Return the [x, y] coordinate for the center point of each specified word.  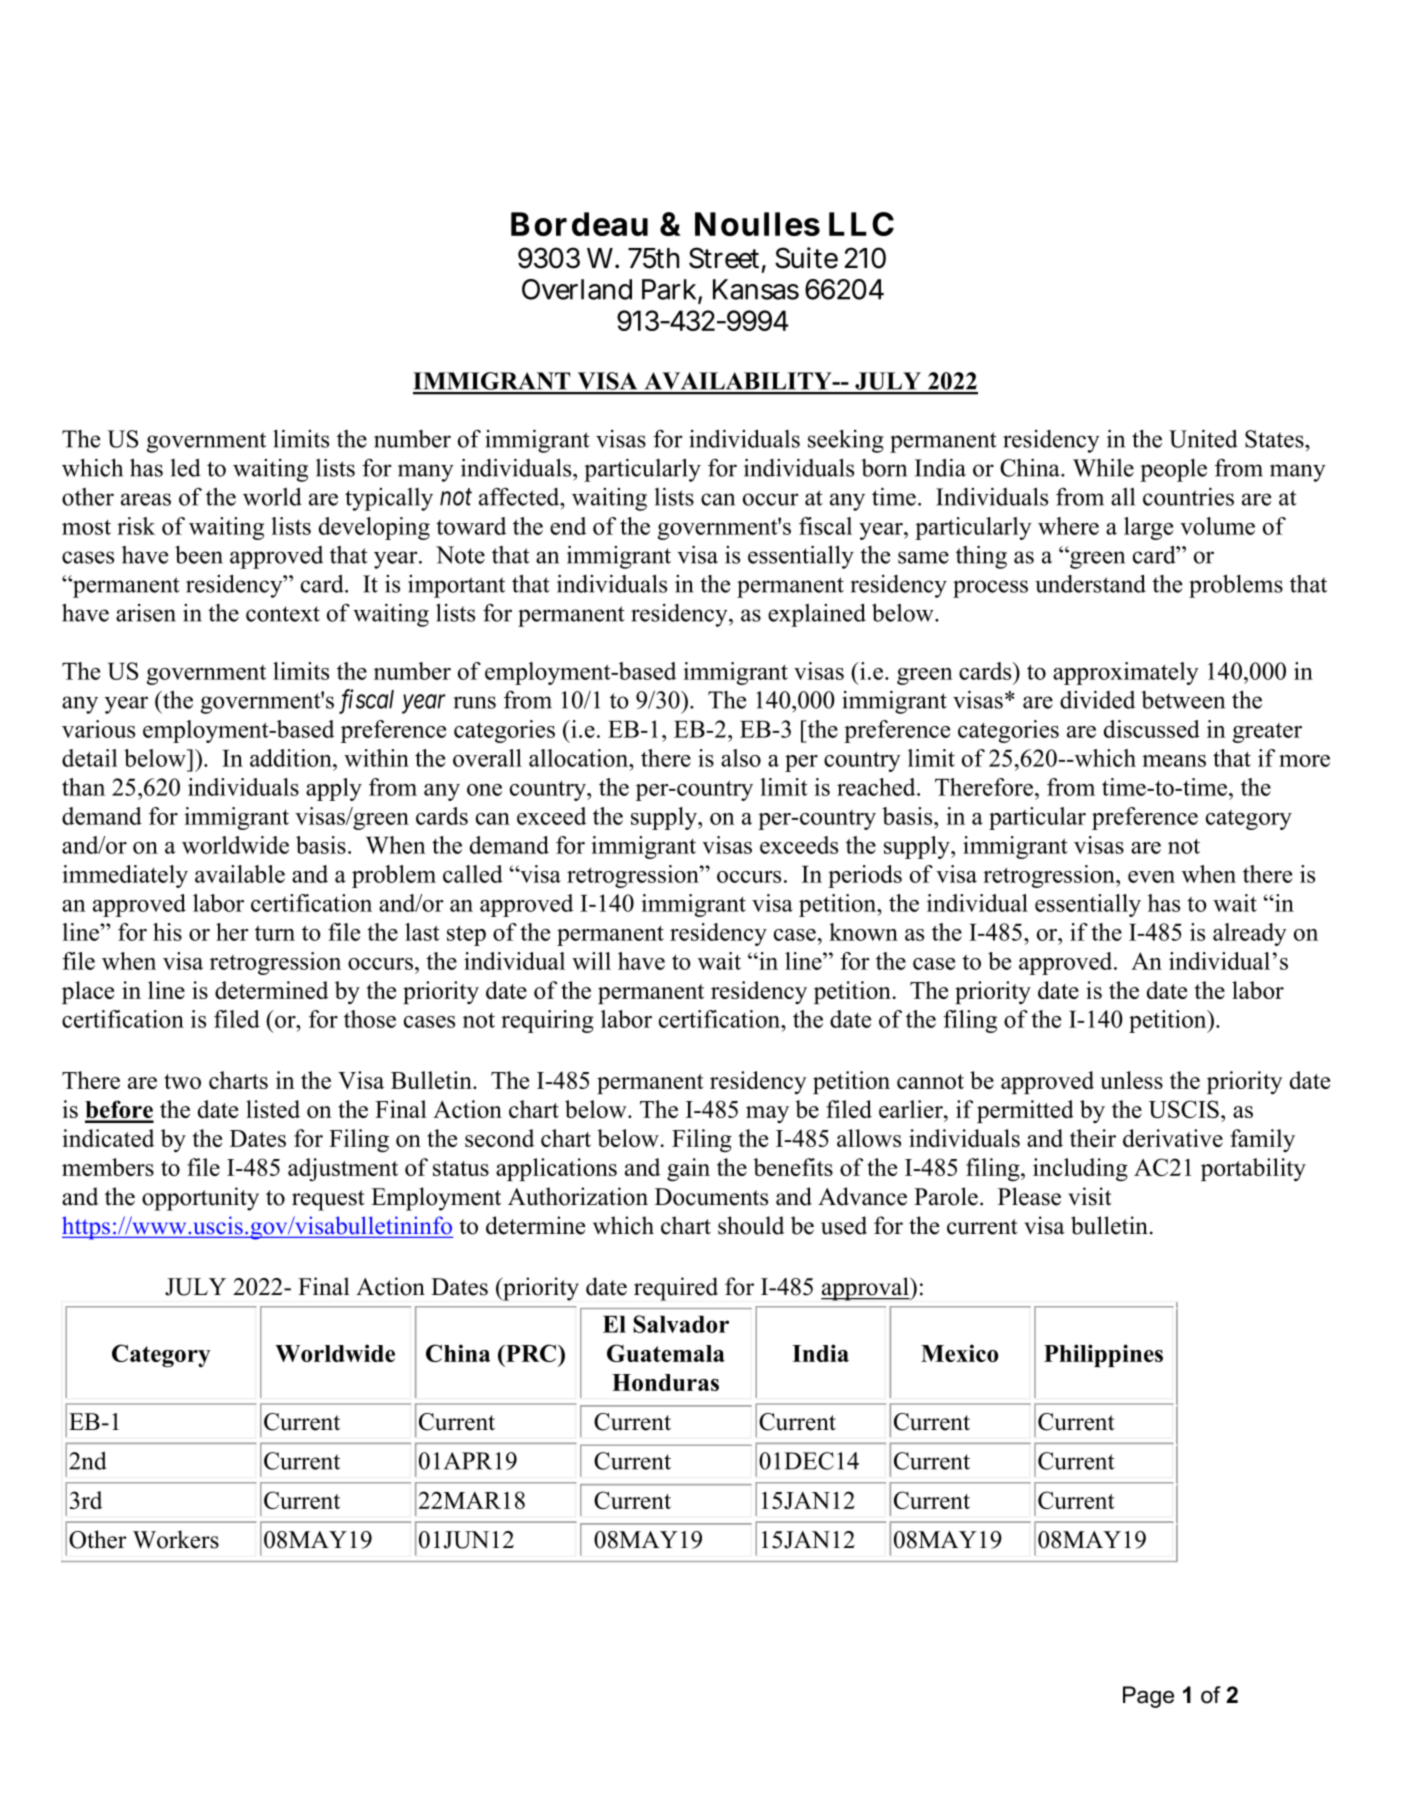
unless [1131, 1080]
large [1148, 528]
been [199, 555]
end [568, 526]
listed [273, 1109]
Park [672, 290]
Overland [577, 289]
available [240, 874]
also [741, 758]
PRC [531, 1353]
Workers [176, 1539]
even [1151, 877]
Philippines [1103, 1355]
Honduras [665, 1382]
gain [688, 1169]
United [1203, 438]
